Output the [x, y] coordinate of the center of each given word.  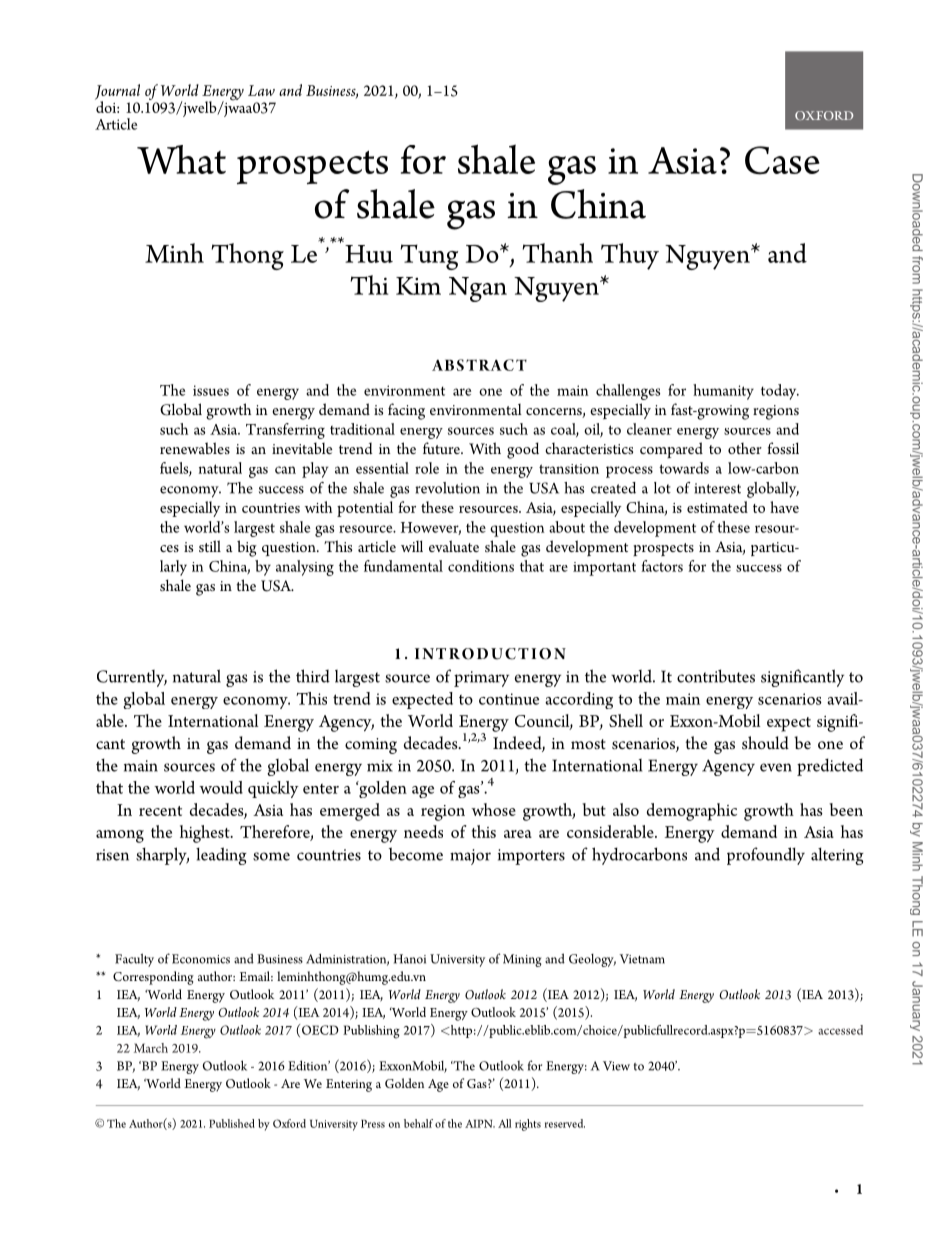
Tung [429, 257]
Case [782, 160]
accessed [840, 1030]
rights [528, 1125]
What [181, 159]
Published [232, 1123]
